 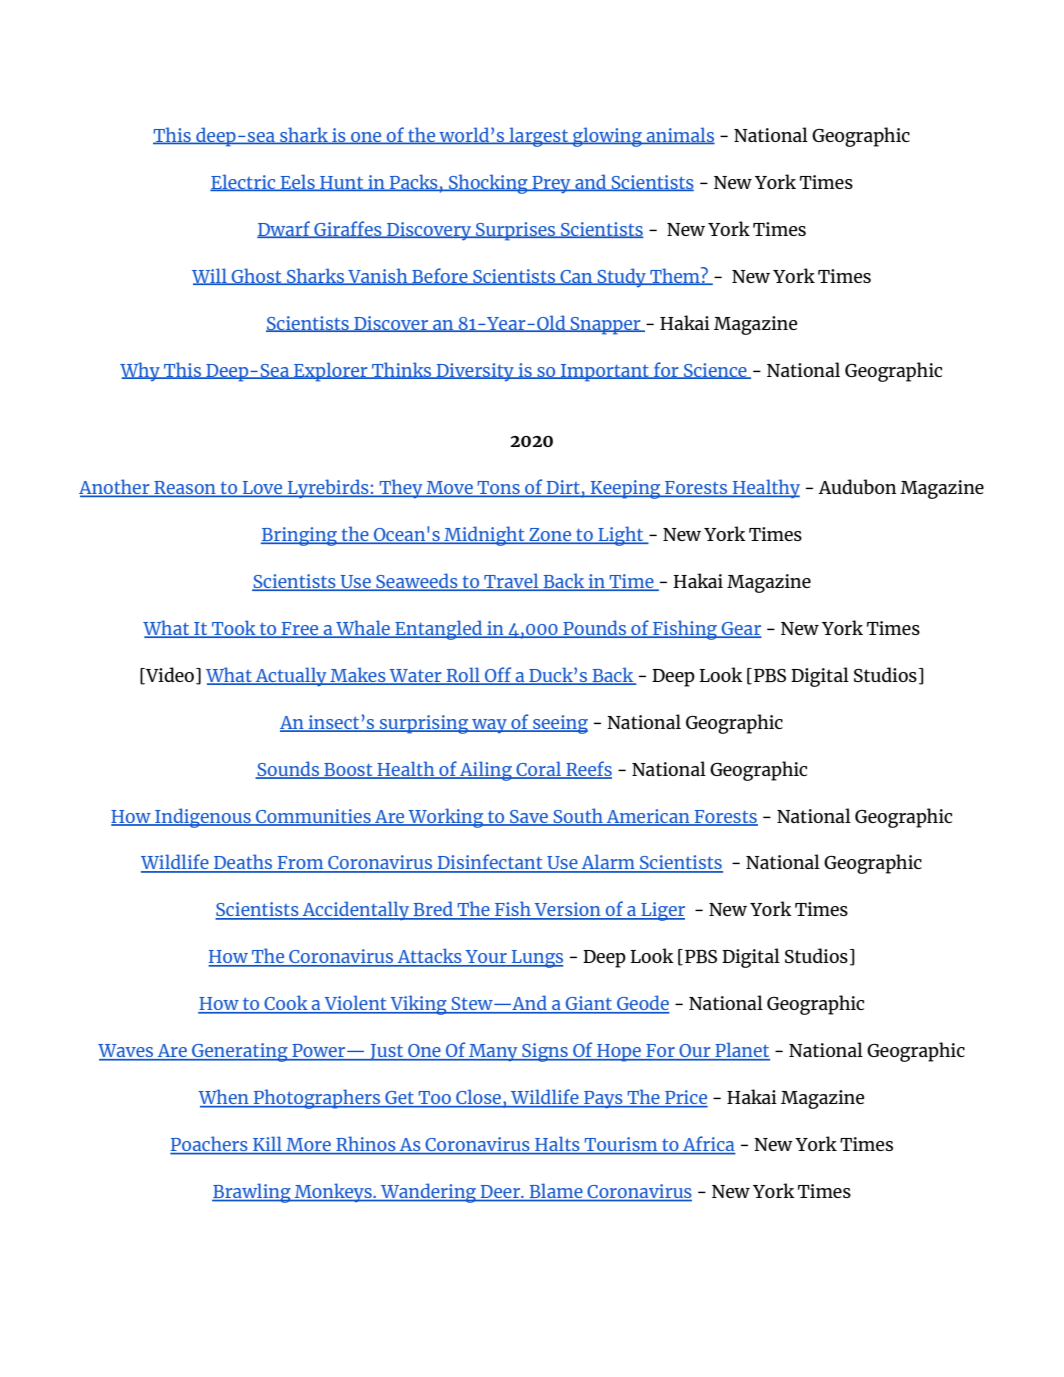 I want to click on Poachers, so click(x=210, y=1145).
